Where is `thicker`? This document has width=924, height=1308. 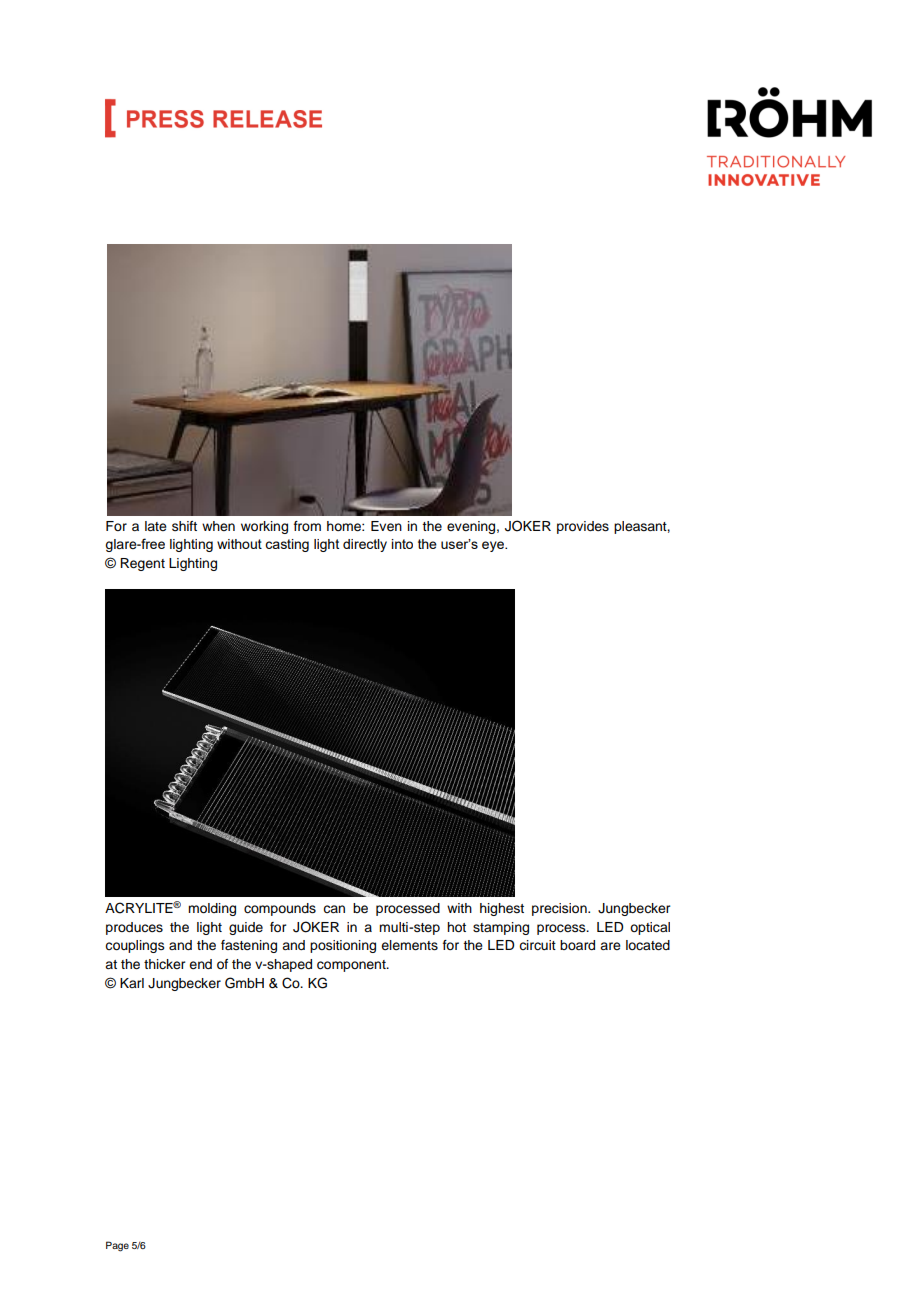 thicker is located at coordinates (164, 964).
